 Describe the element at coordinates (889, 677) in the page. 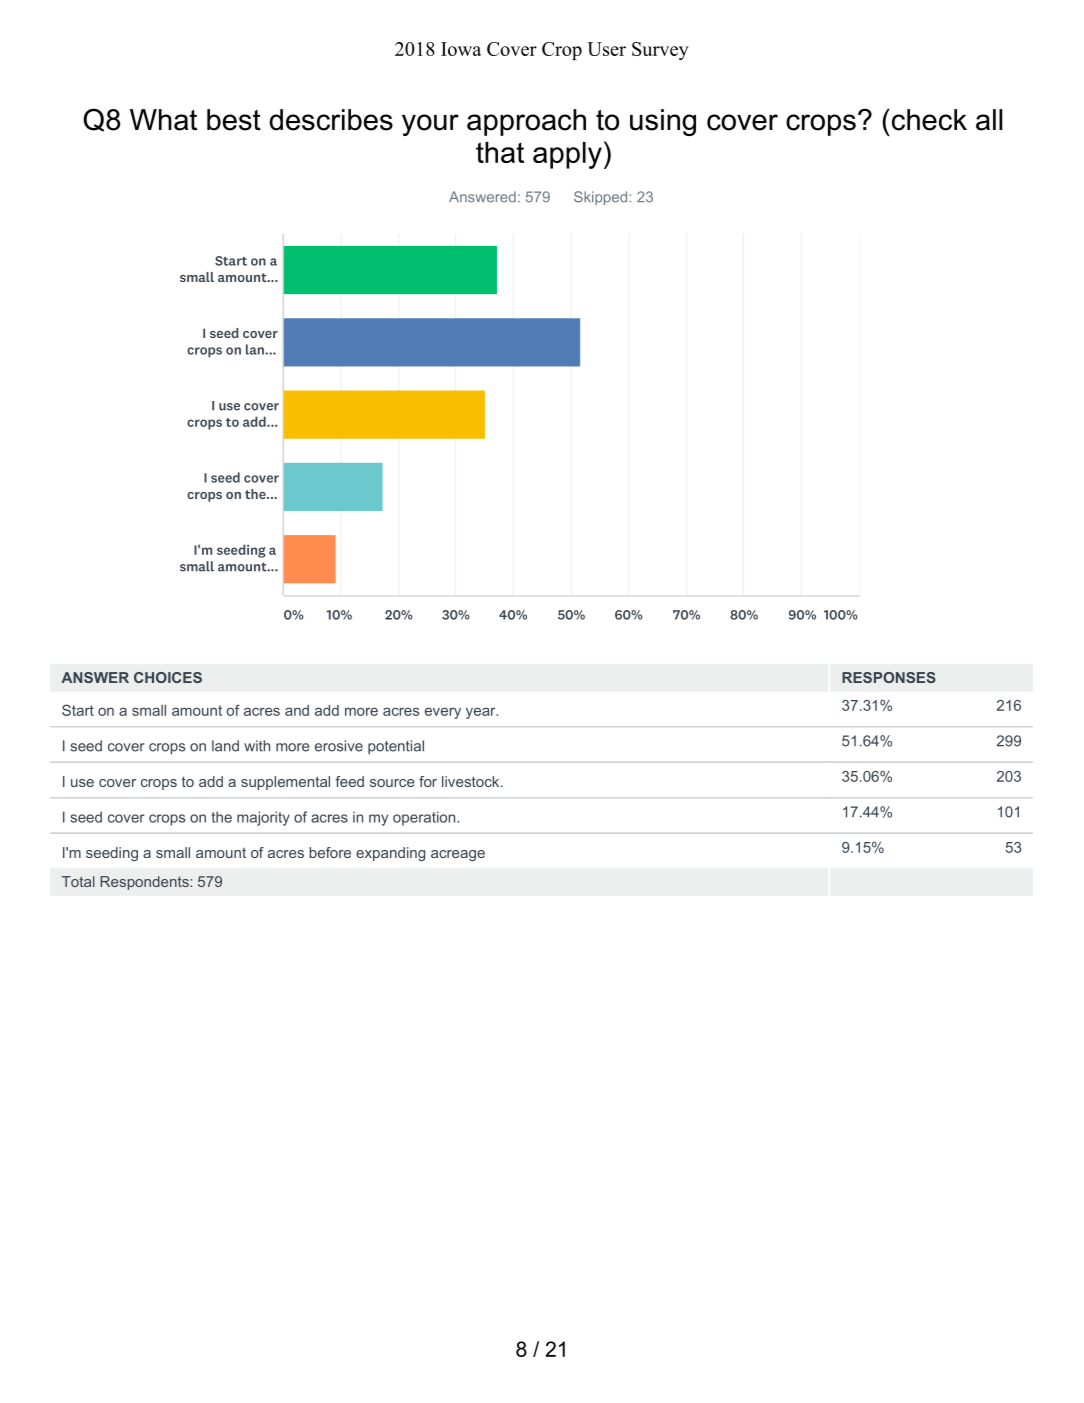

I see `RESPONSES` at that location.
